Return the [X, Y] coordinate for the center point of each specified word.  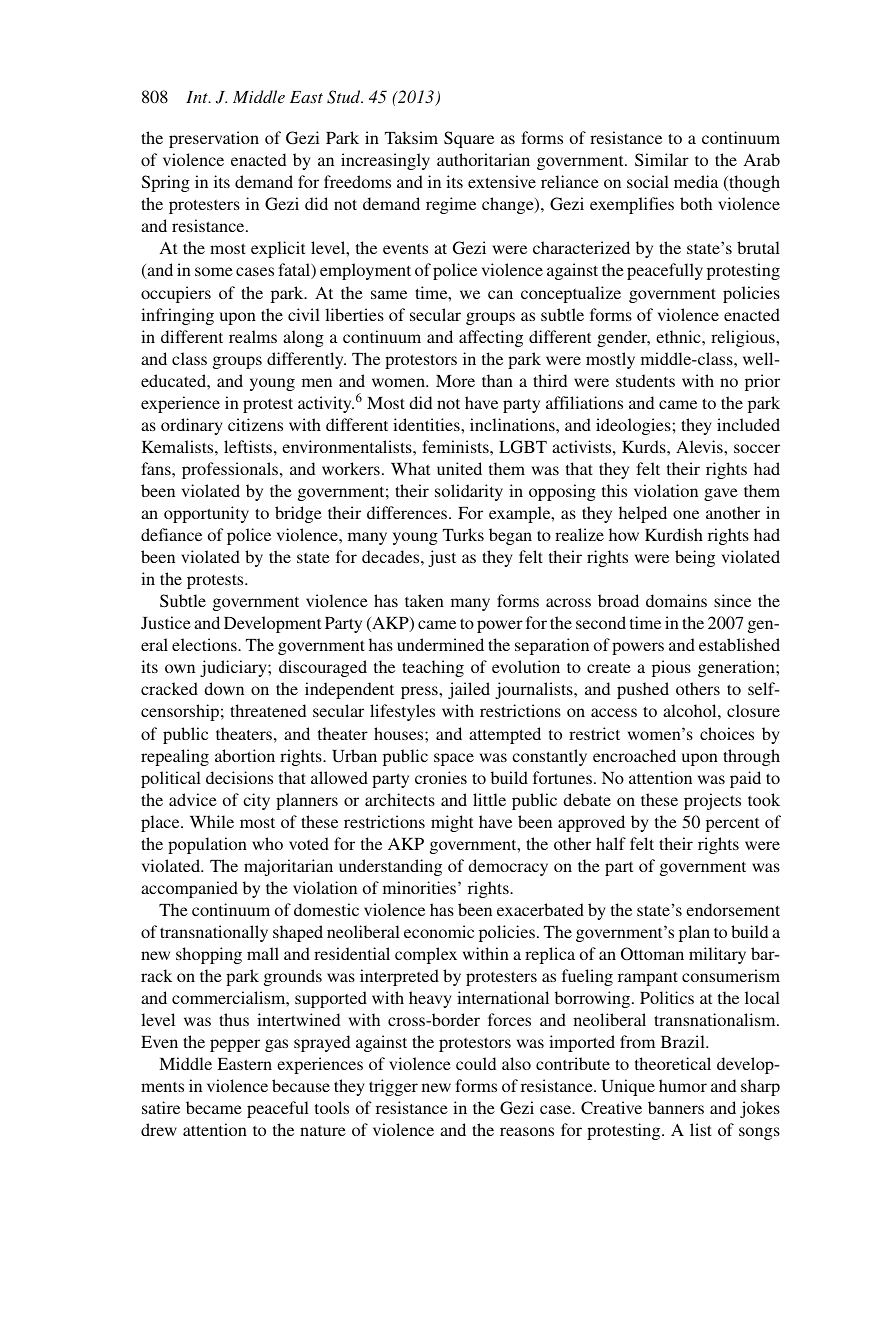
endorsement [733, 909]
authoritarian [483, 159]
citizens [255, 424]
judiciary [234, 668]
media [696, 181]
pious [671, 668]
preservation [214, 139]
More [455, 381]
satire [161, 1107]
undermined [440, 644]
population [207, 845]
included [748, 424]
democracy [508, 867]
